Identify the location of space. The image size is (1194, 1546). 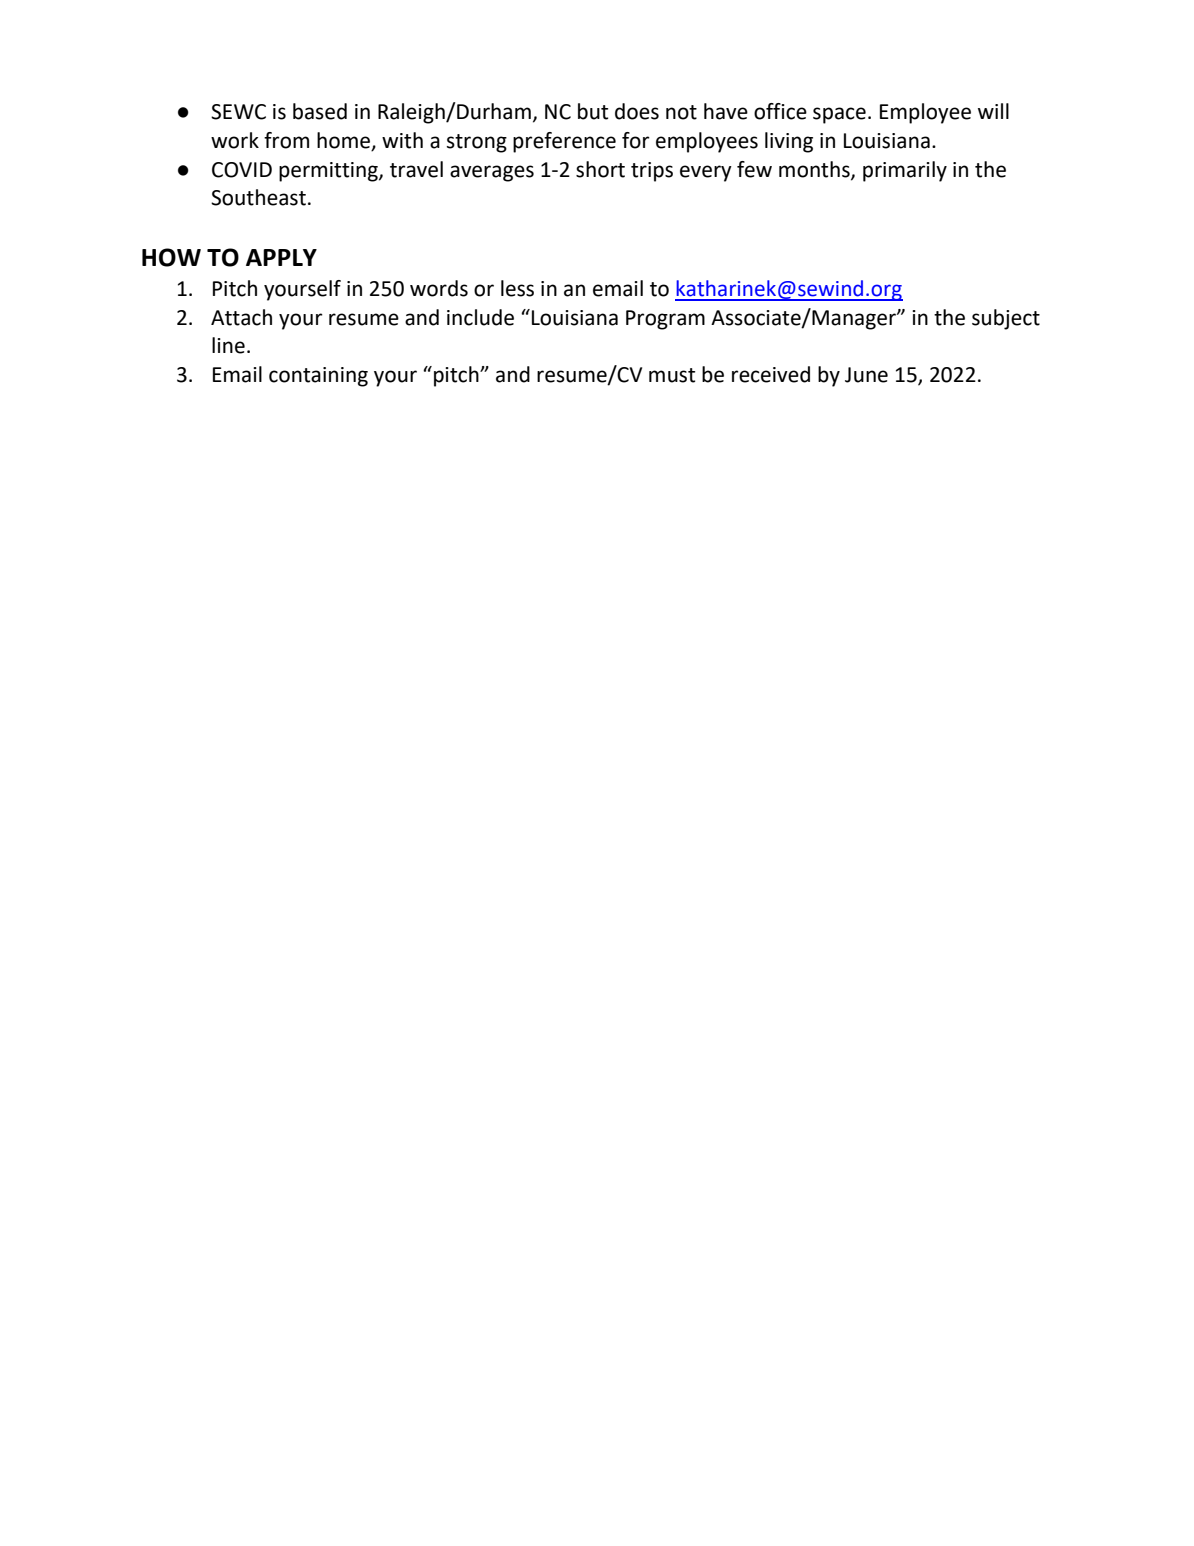
(839, 115).
